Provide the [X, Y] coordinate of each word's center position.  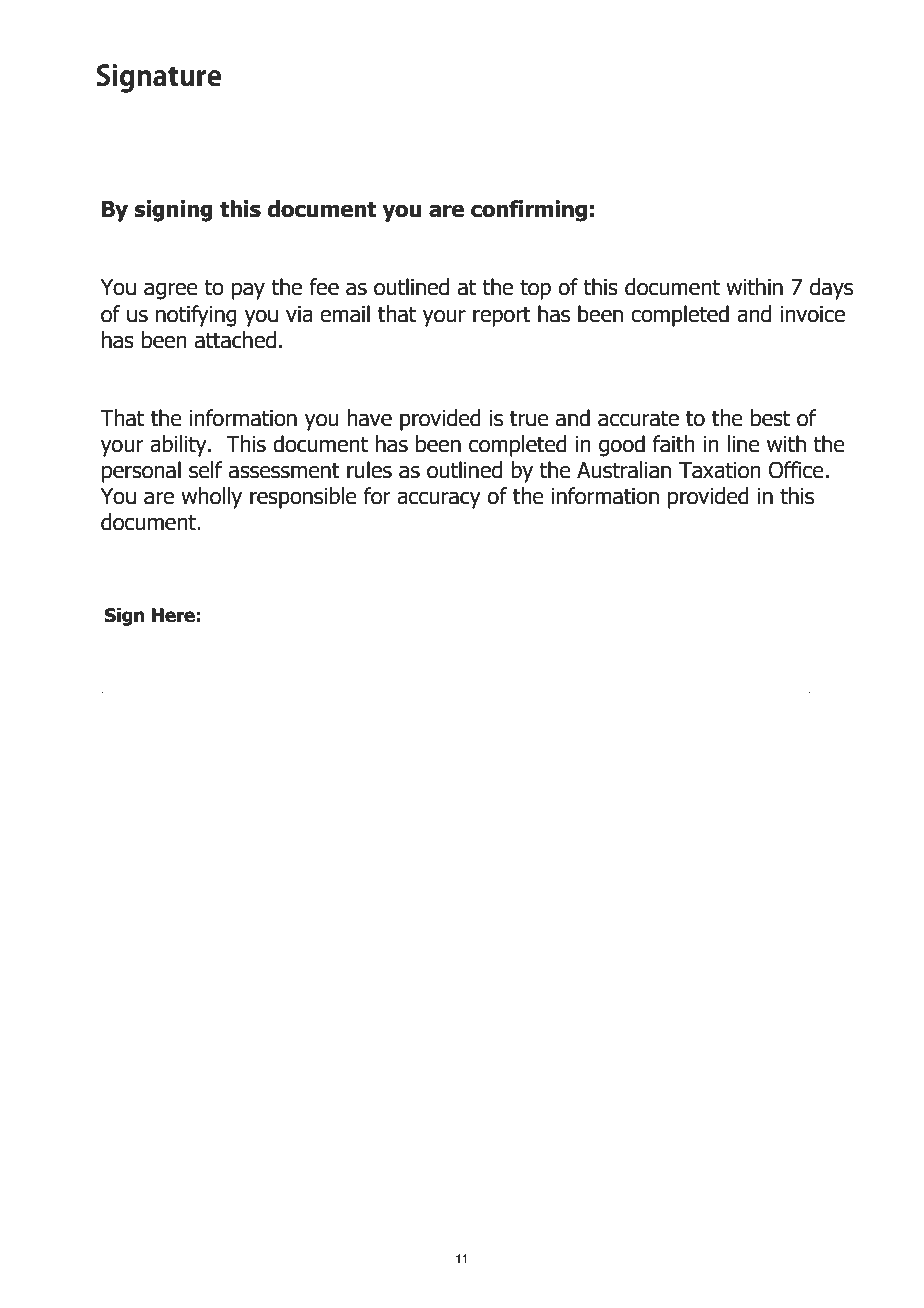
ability [179, 446]
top [535, 289]
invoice [812, 314]
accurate [638, 418]
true [529, 418]
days [831, 289]
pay [248, 291]
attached [235, 340]
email [345, 314]
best [770, 418]
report [502, 316]
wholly [211, 498]
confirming [529, 211]
